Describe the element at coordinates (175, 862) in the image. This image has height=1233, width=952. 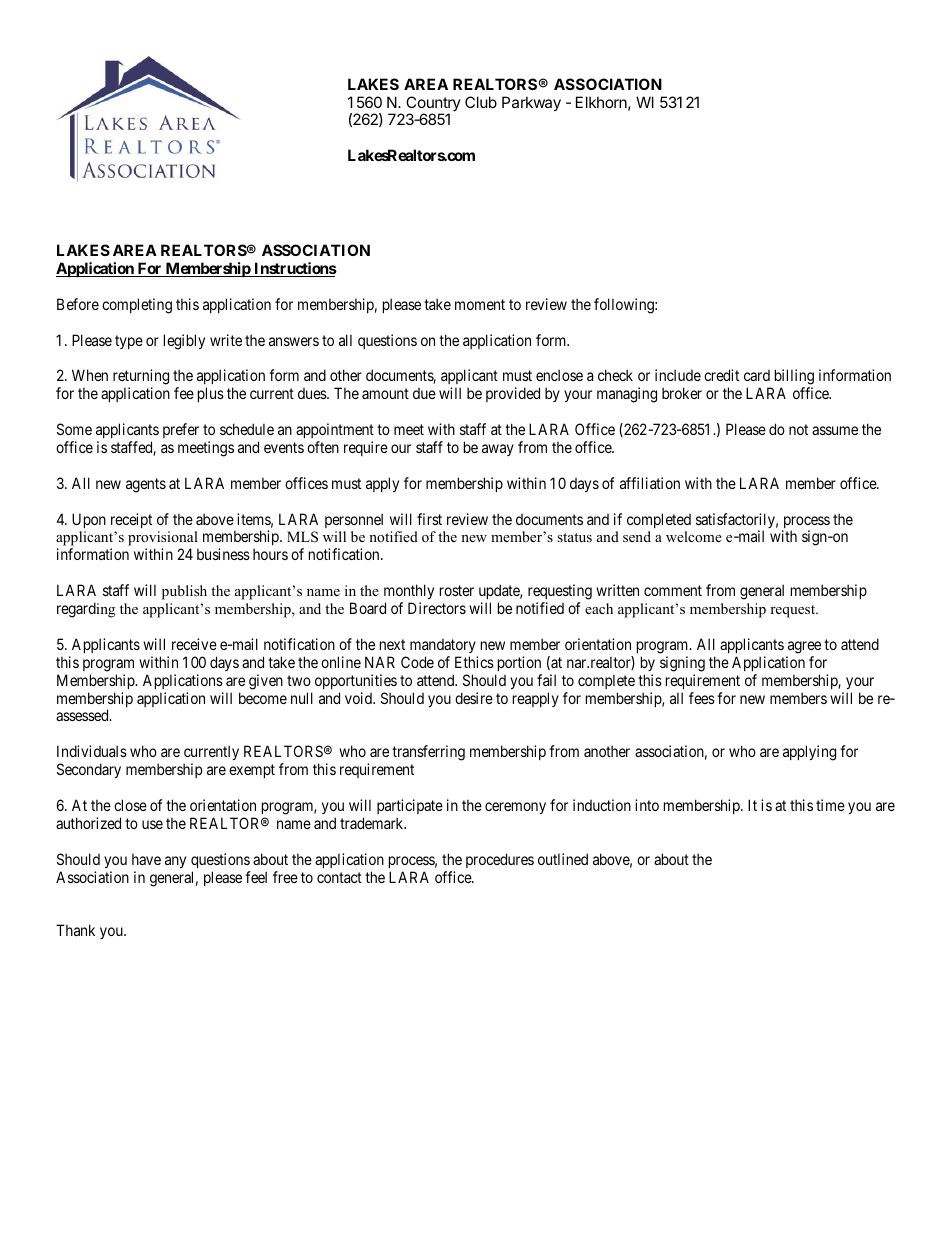
I see `any` at that location.
